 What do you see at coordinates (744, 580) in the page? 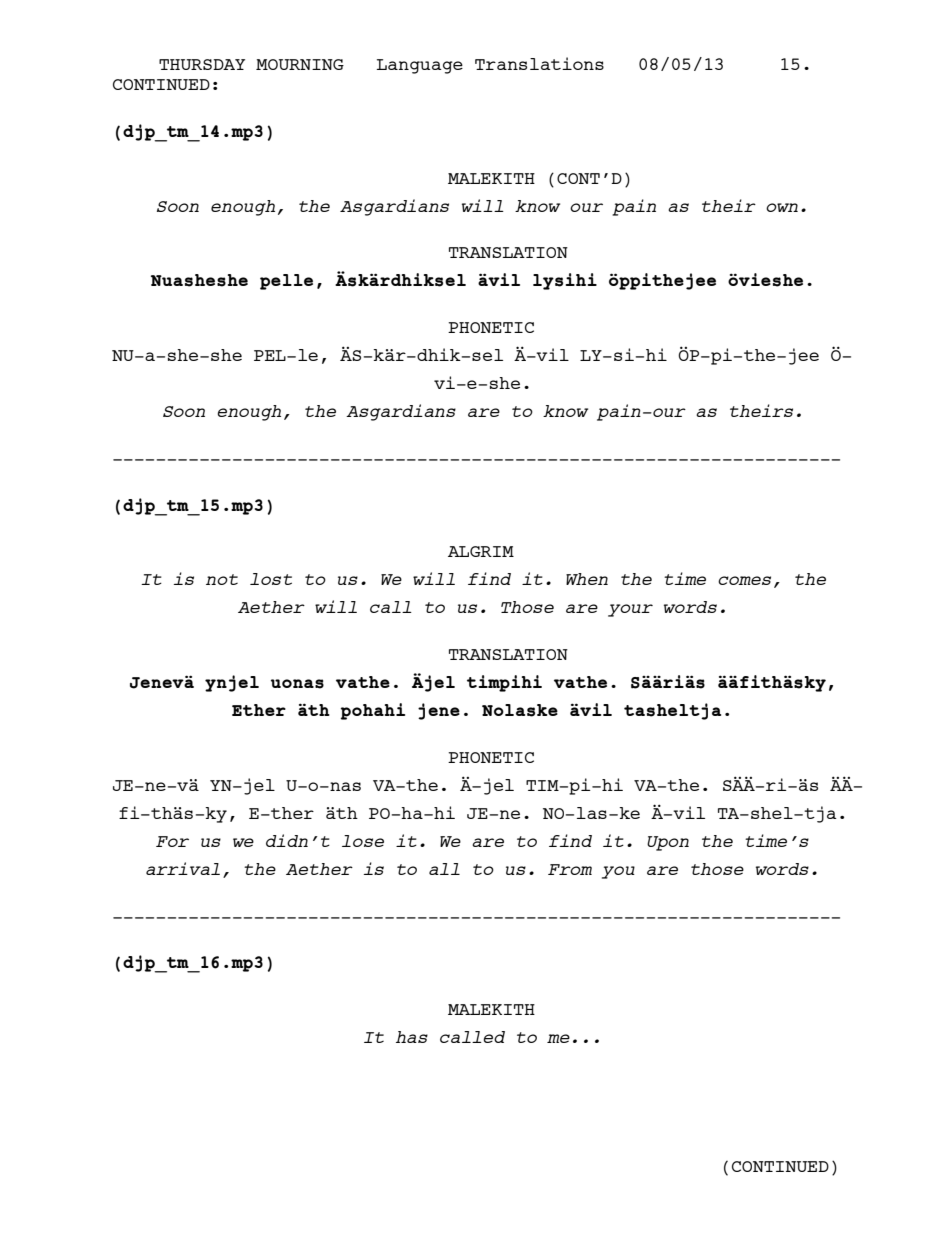
I see `comes` at bounding box center [744, 580].
